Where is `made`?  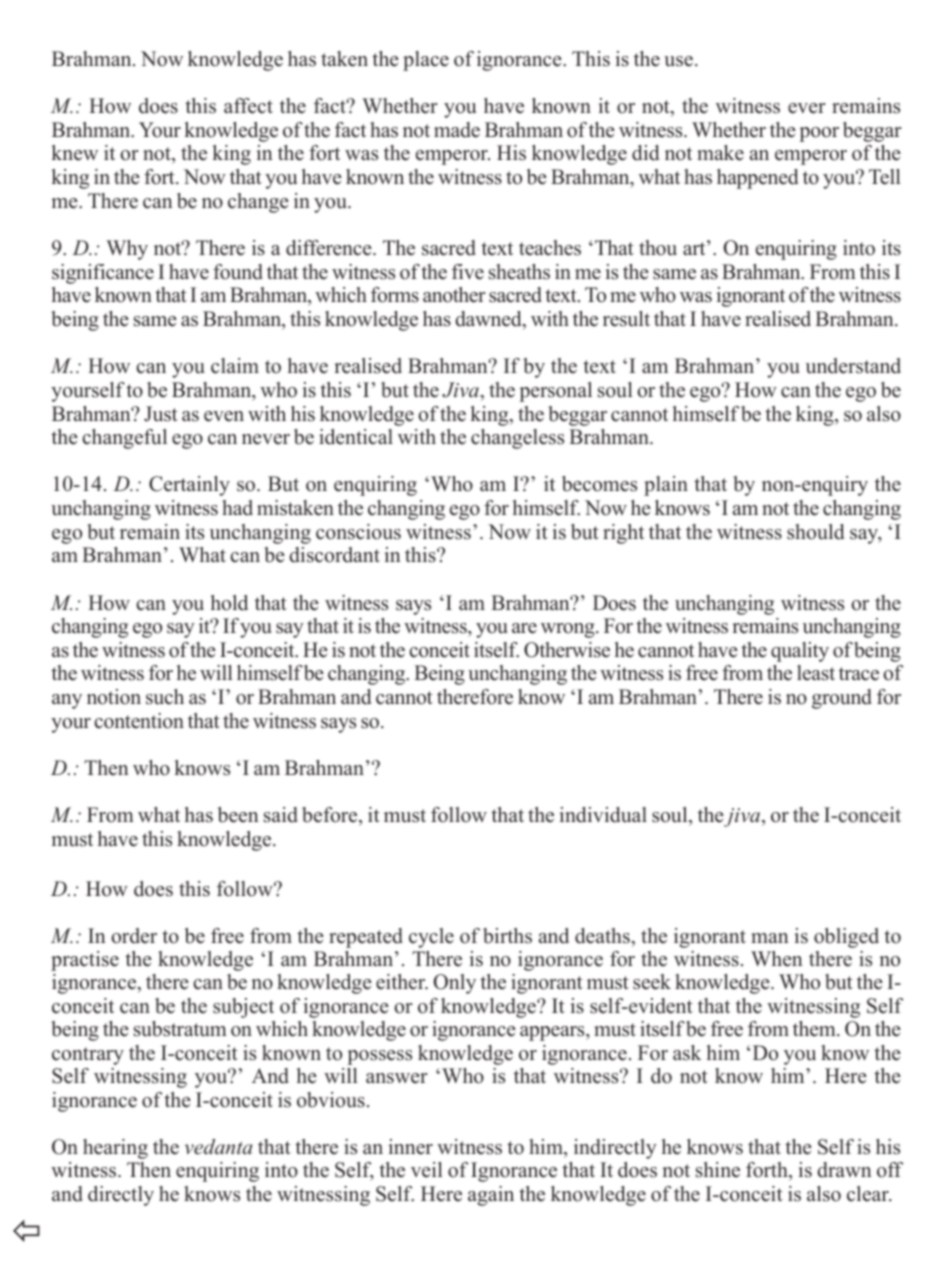
made is located at coordinates (457, 130).
